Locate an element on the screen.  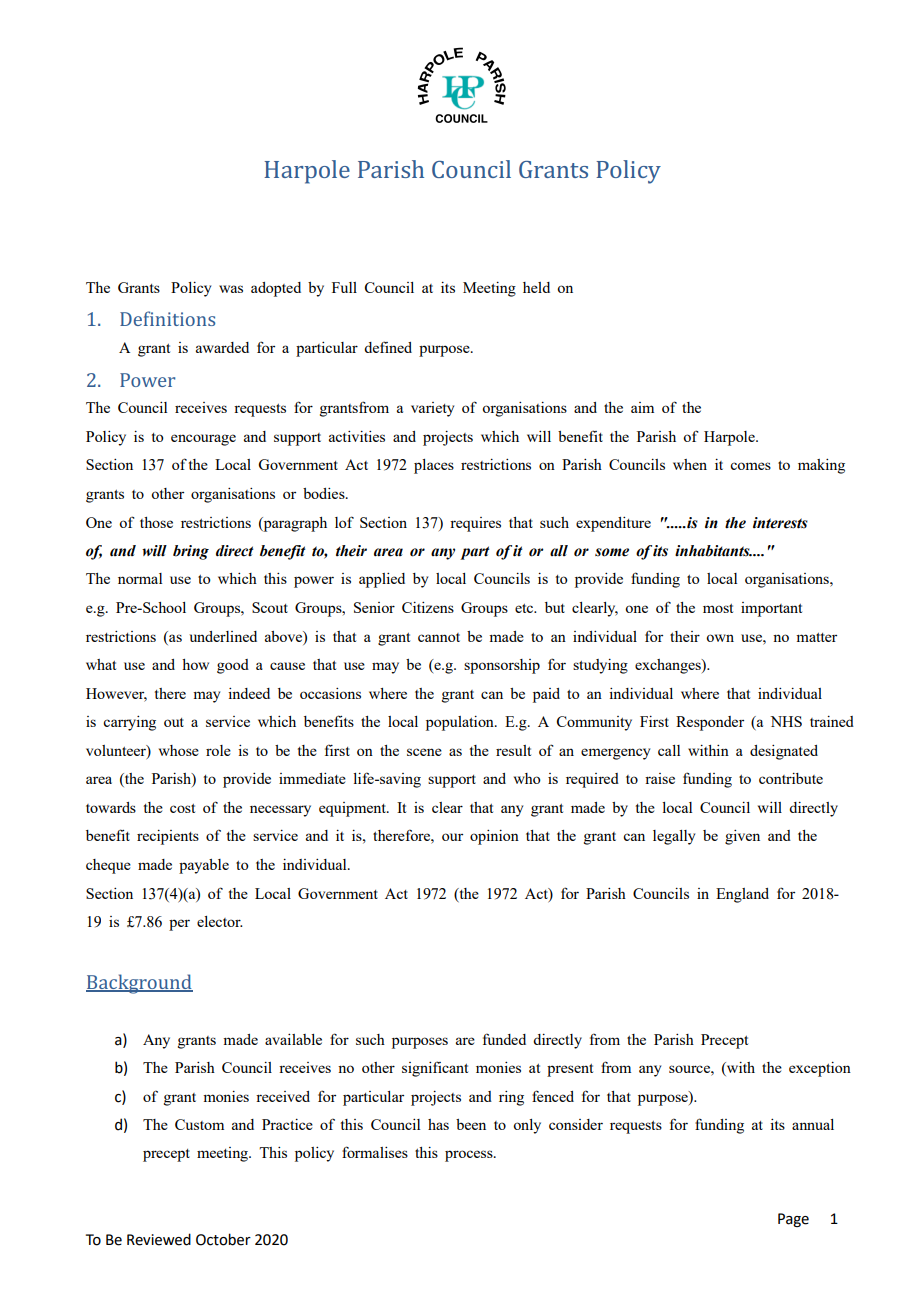
whose is located at coordinates (179, 750).
